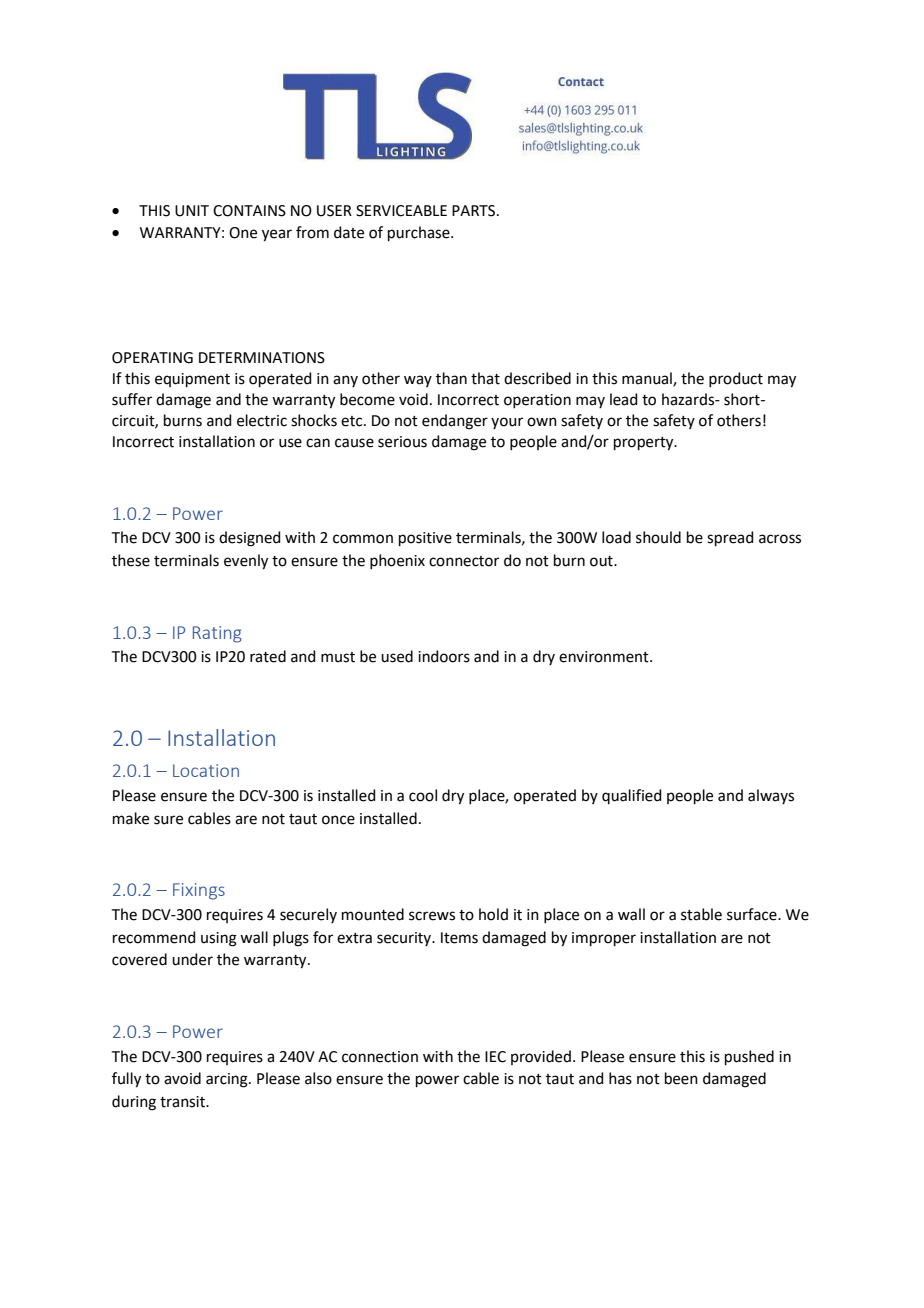 This screenshot has width=924, height=1308. Describe the element at coordinates (262, 420) in the screenshot. I see `electric` at that location.
